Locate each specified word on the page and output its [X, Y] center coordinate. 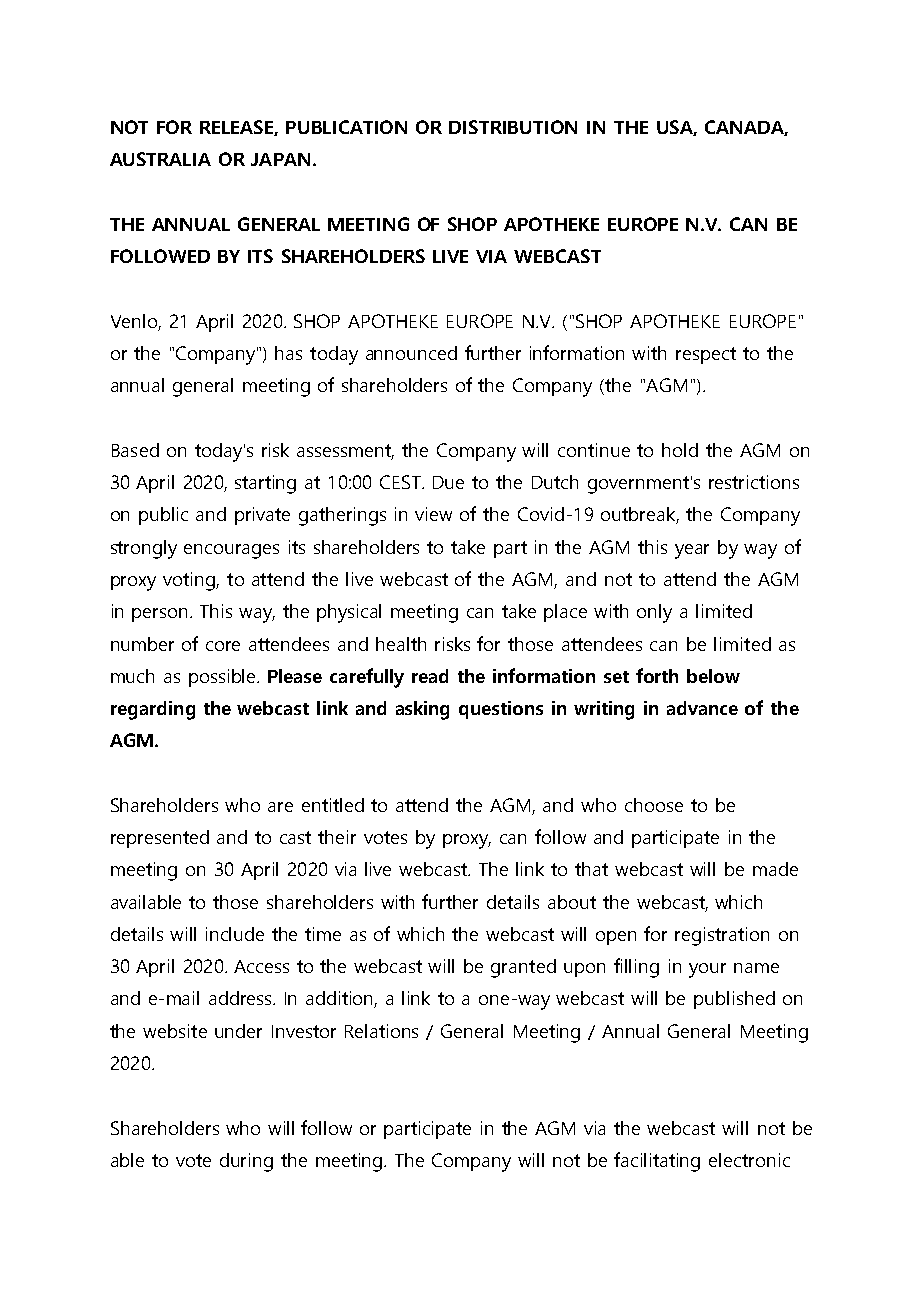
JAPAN [280, 159]
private [262, 516]
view [433, 514]
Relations [381, 1031]
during [246, 1162]
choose [654, 805]
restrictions [754, 482]
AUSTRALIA [160, 159]
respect [706, 355]
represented [160, 839]
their [337, 837]
